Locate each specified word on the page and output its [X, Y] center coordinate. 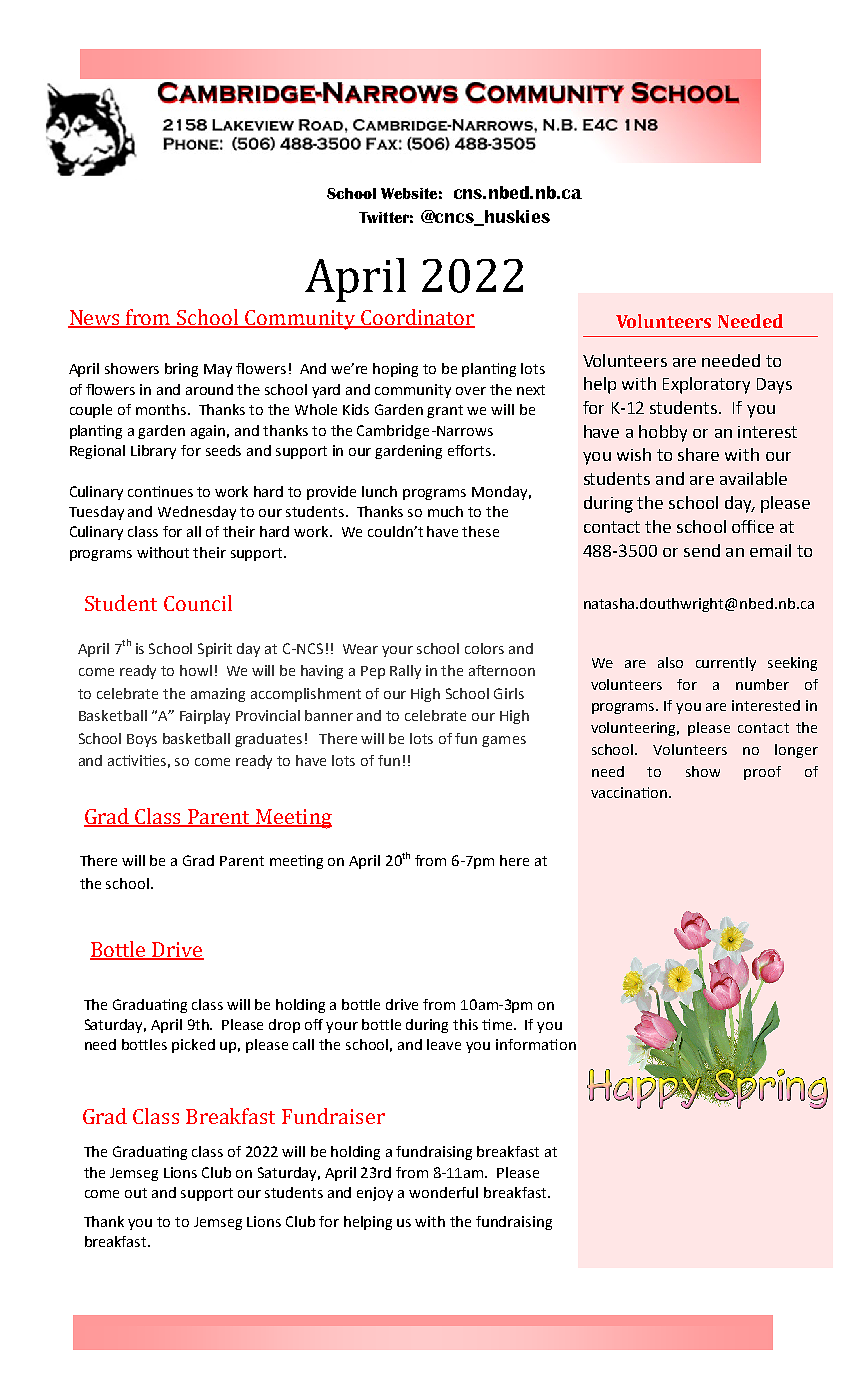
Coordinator [417, 318]
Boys [142, 740]
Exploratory [706, 385]
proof [762, 773]
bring [181, 370]
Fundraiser [333, 1116]
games [504, 741]
